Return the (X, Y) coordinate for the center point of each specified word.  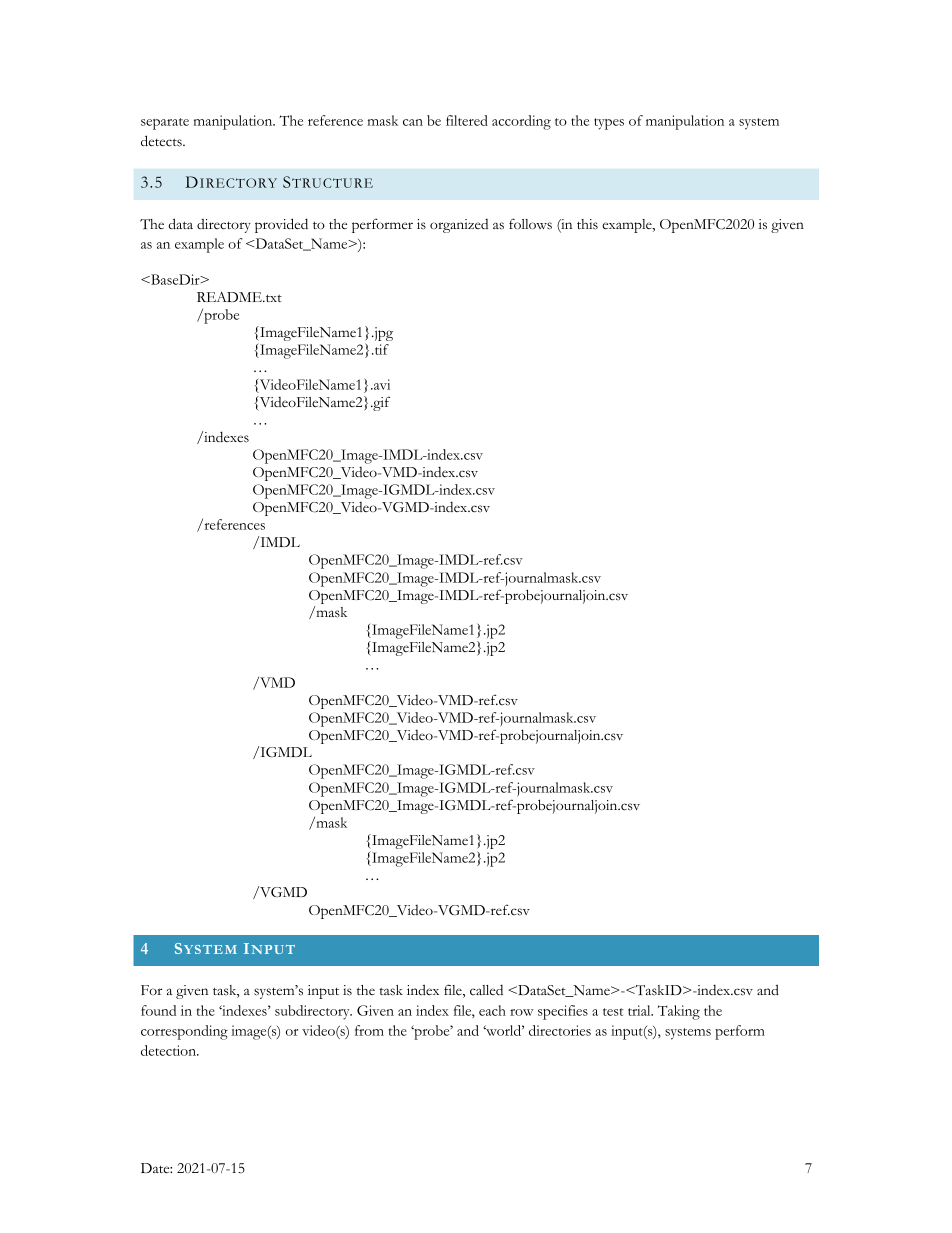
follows (530, 224)
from (369, 1030)
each (492, 1010)
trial (640, 1010)
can (413, 122)
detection (169, 1050)
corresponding (184, 1032)
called (486, 989)
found (158, 1010)
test (613, 1012)
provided (281, 225)
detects (162, 141)
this (587, 224)
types (609, 124)
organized (459, 226)
